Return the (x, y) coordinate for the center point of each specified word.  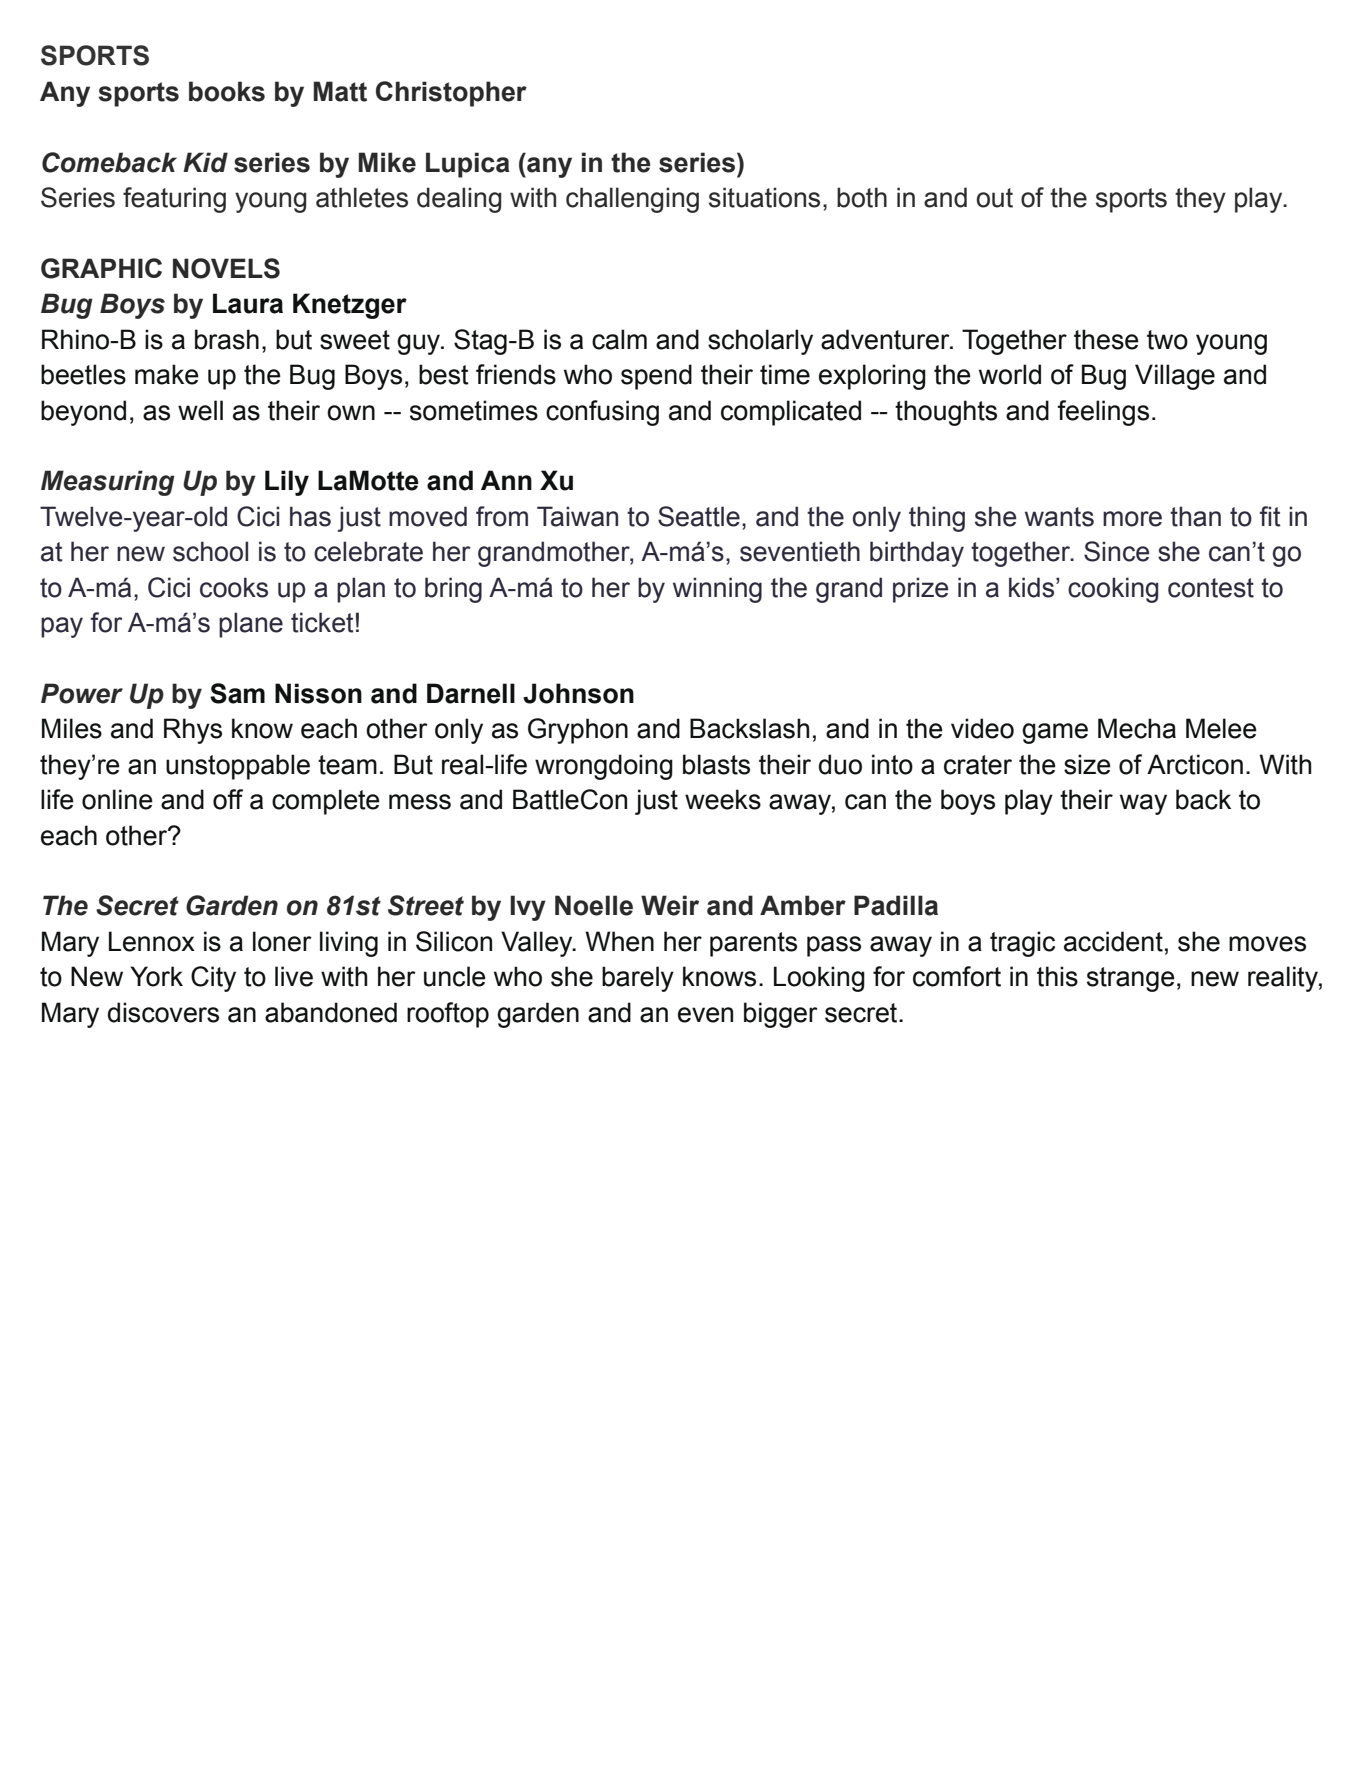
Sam (237, 693)
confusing (602, 413)
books (227, 91)
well (200, 410)
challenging (632, 200)
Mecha (1137, 728)
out (995, 198)
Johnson (578, 693)
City (213, 979)
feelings (1103, 413)
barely (638, 979)
